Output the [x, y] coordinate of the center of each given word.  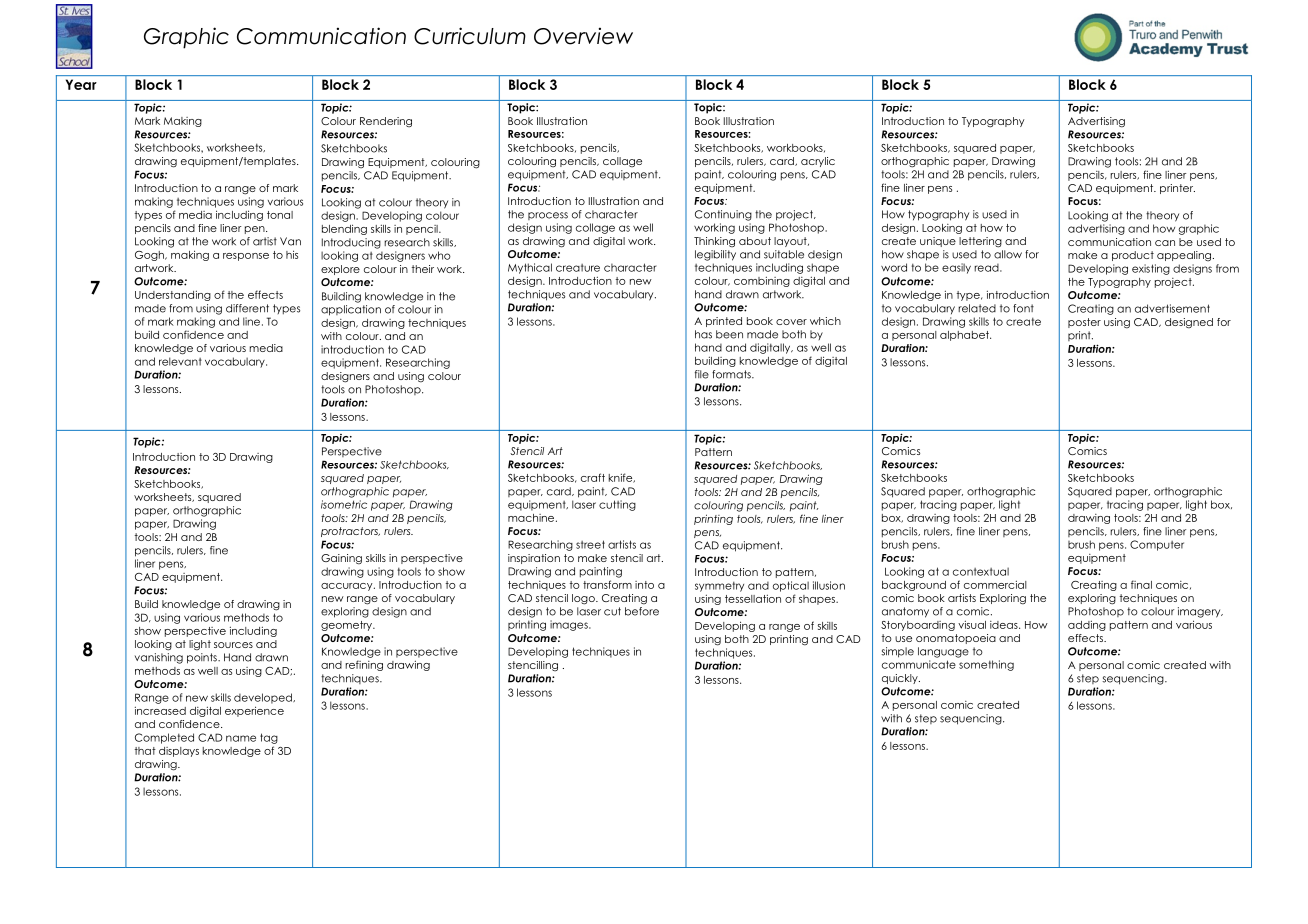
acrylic [818, 162]
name [241, 738]
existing [1151, 269]
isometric [344, 504]
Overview [583, 36]
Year [81, 84]
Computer [1157, 545]
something [986, 665]
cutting [617, 505]
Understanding [173, 295]
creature [578, 268]
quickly [901, 679]
